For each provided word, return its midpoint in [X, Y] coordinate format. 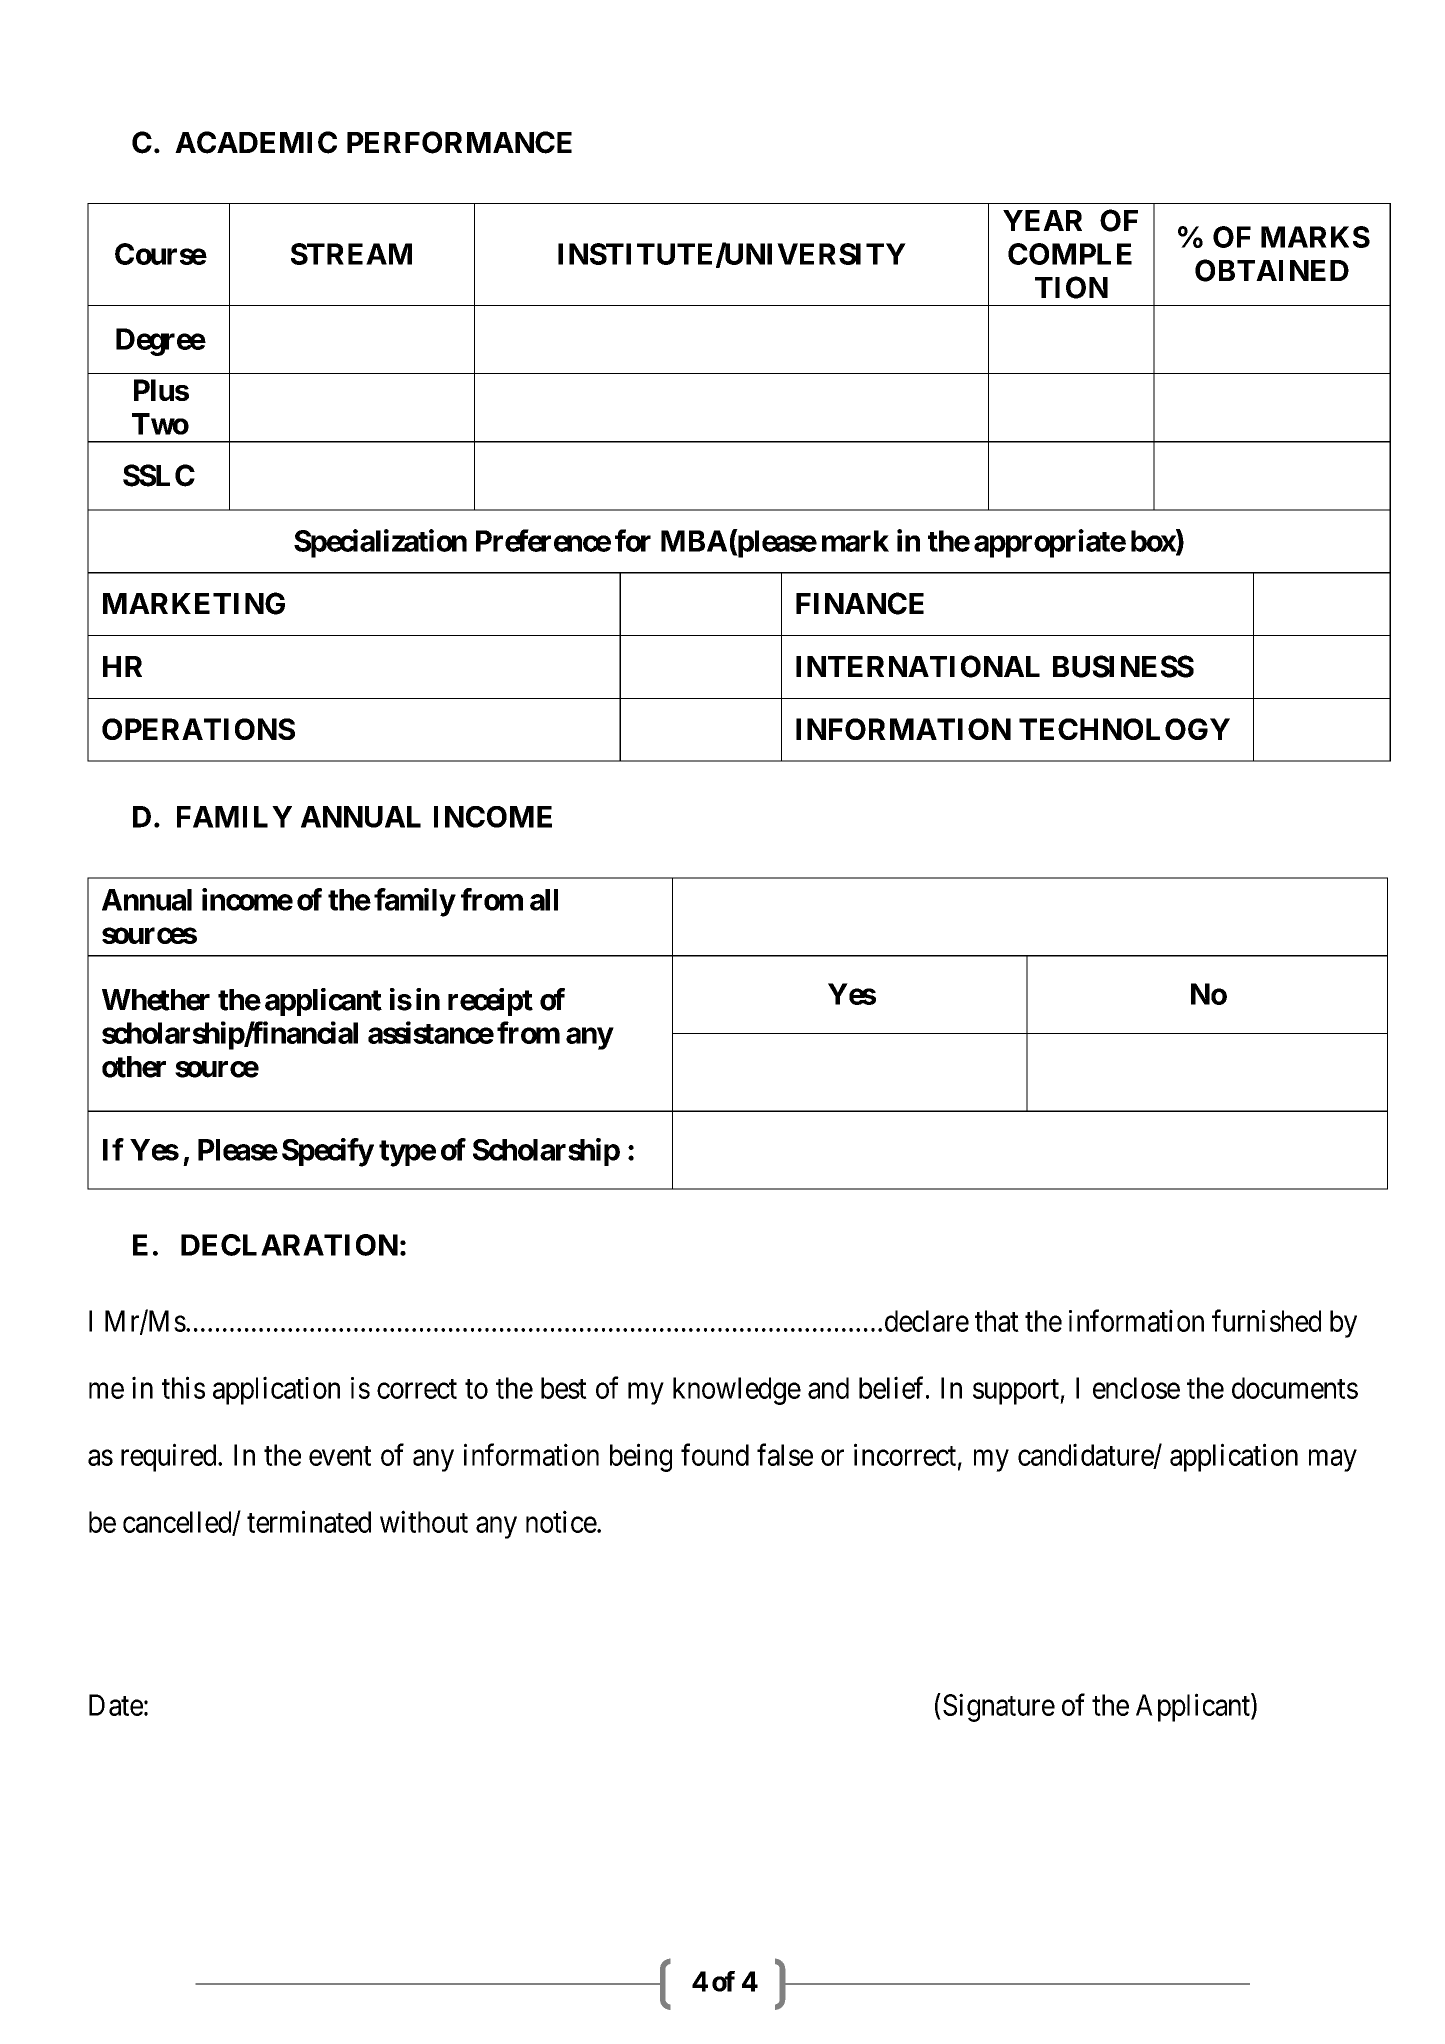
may [1333, 1461]
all [544, 900]
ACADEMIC [256, 142]
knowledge [737, 1391]
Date [116, 1705]
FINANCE [860, 603]
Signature [999, 1707]
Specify [328, 1152]
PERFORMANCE [459, 142]
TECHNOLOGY [1124, 729]
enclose [1136, 1388]
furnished [1266, 1320]
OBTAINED [1272, 270]
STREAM [351, 254]
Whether [156, 1000]
